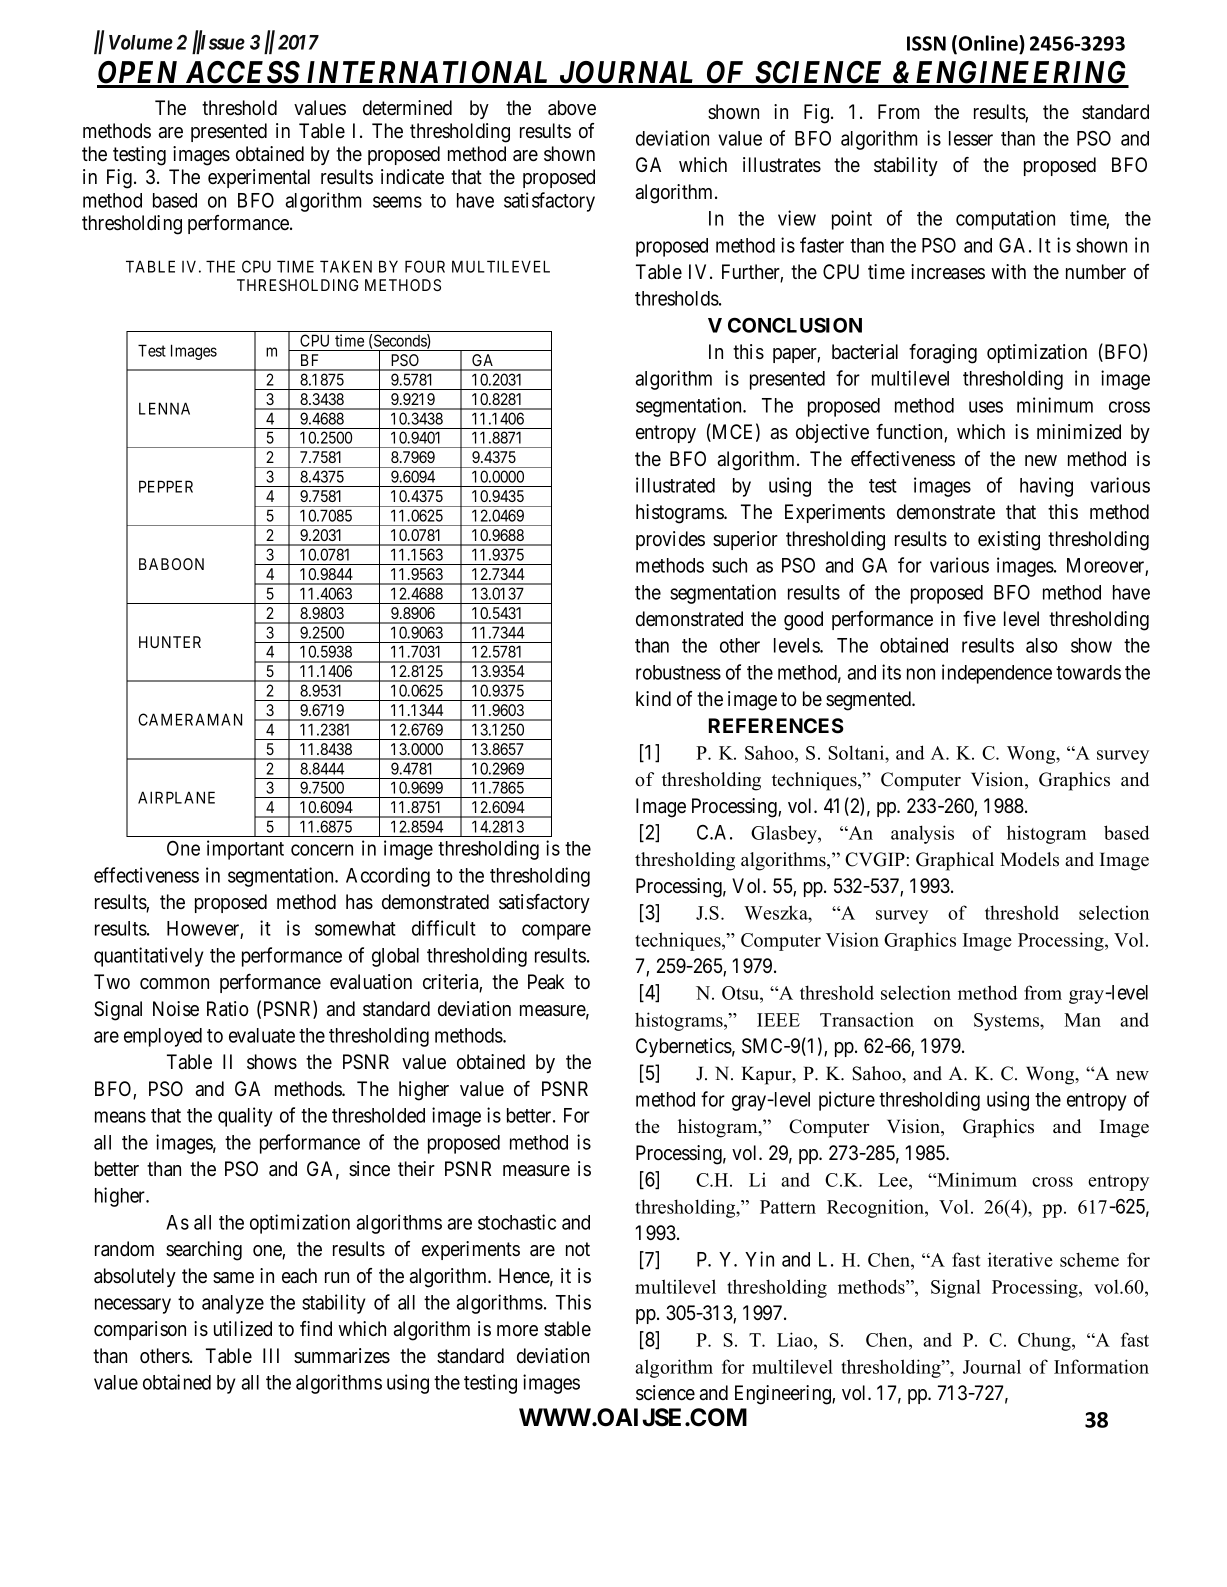  Describe the element at coordinates (243, 1329) in the image. I see `utilized` at that location.
